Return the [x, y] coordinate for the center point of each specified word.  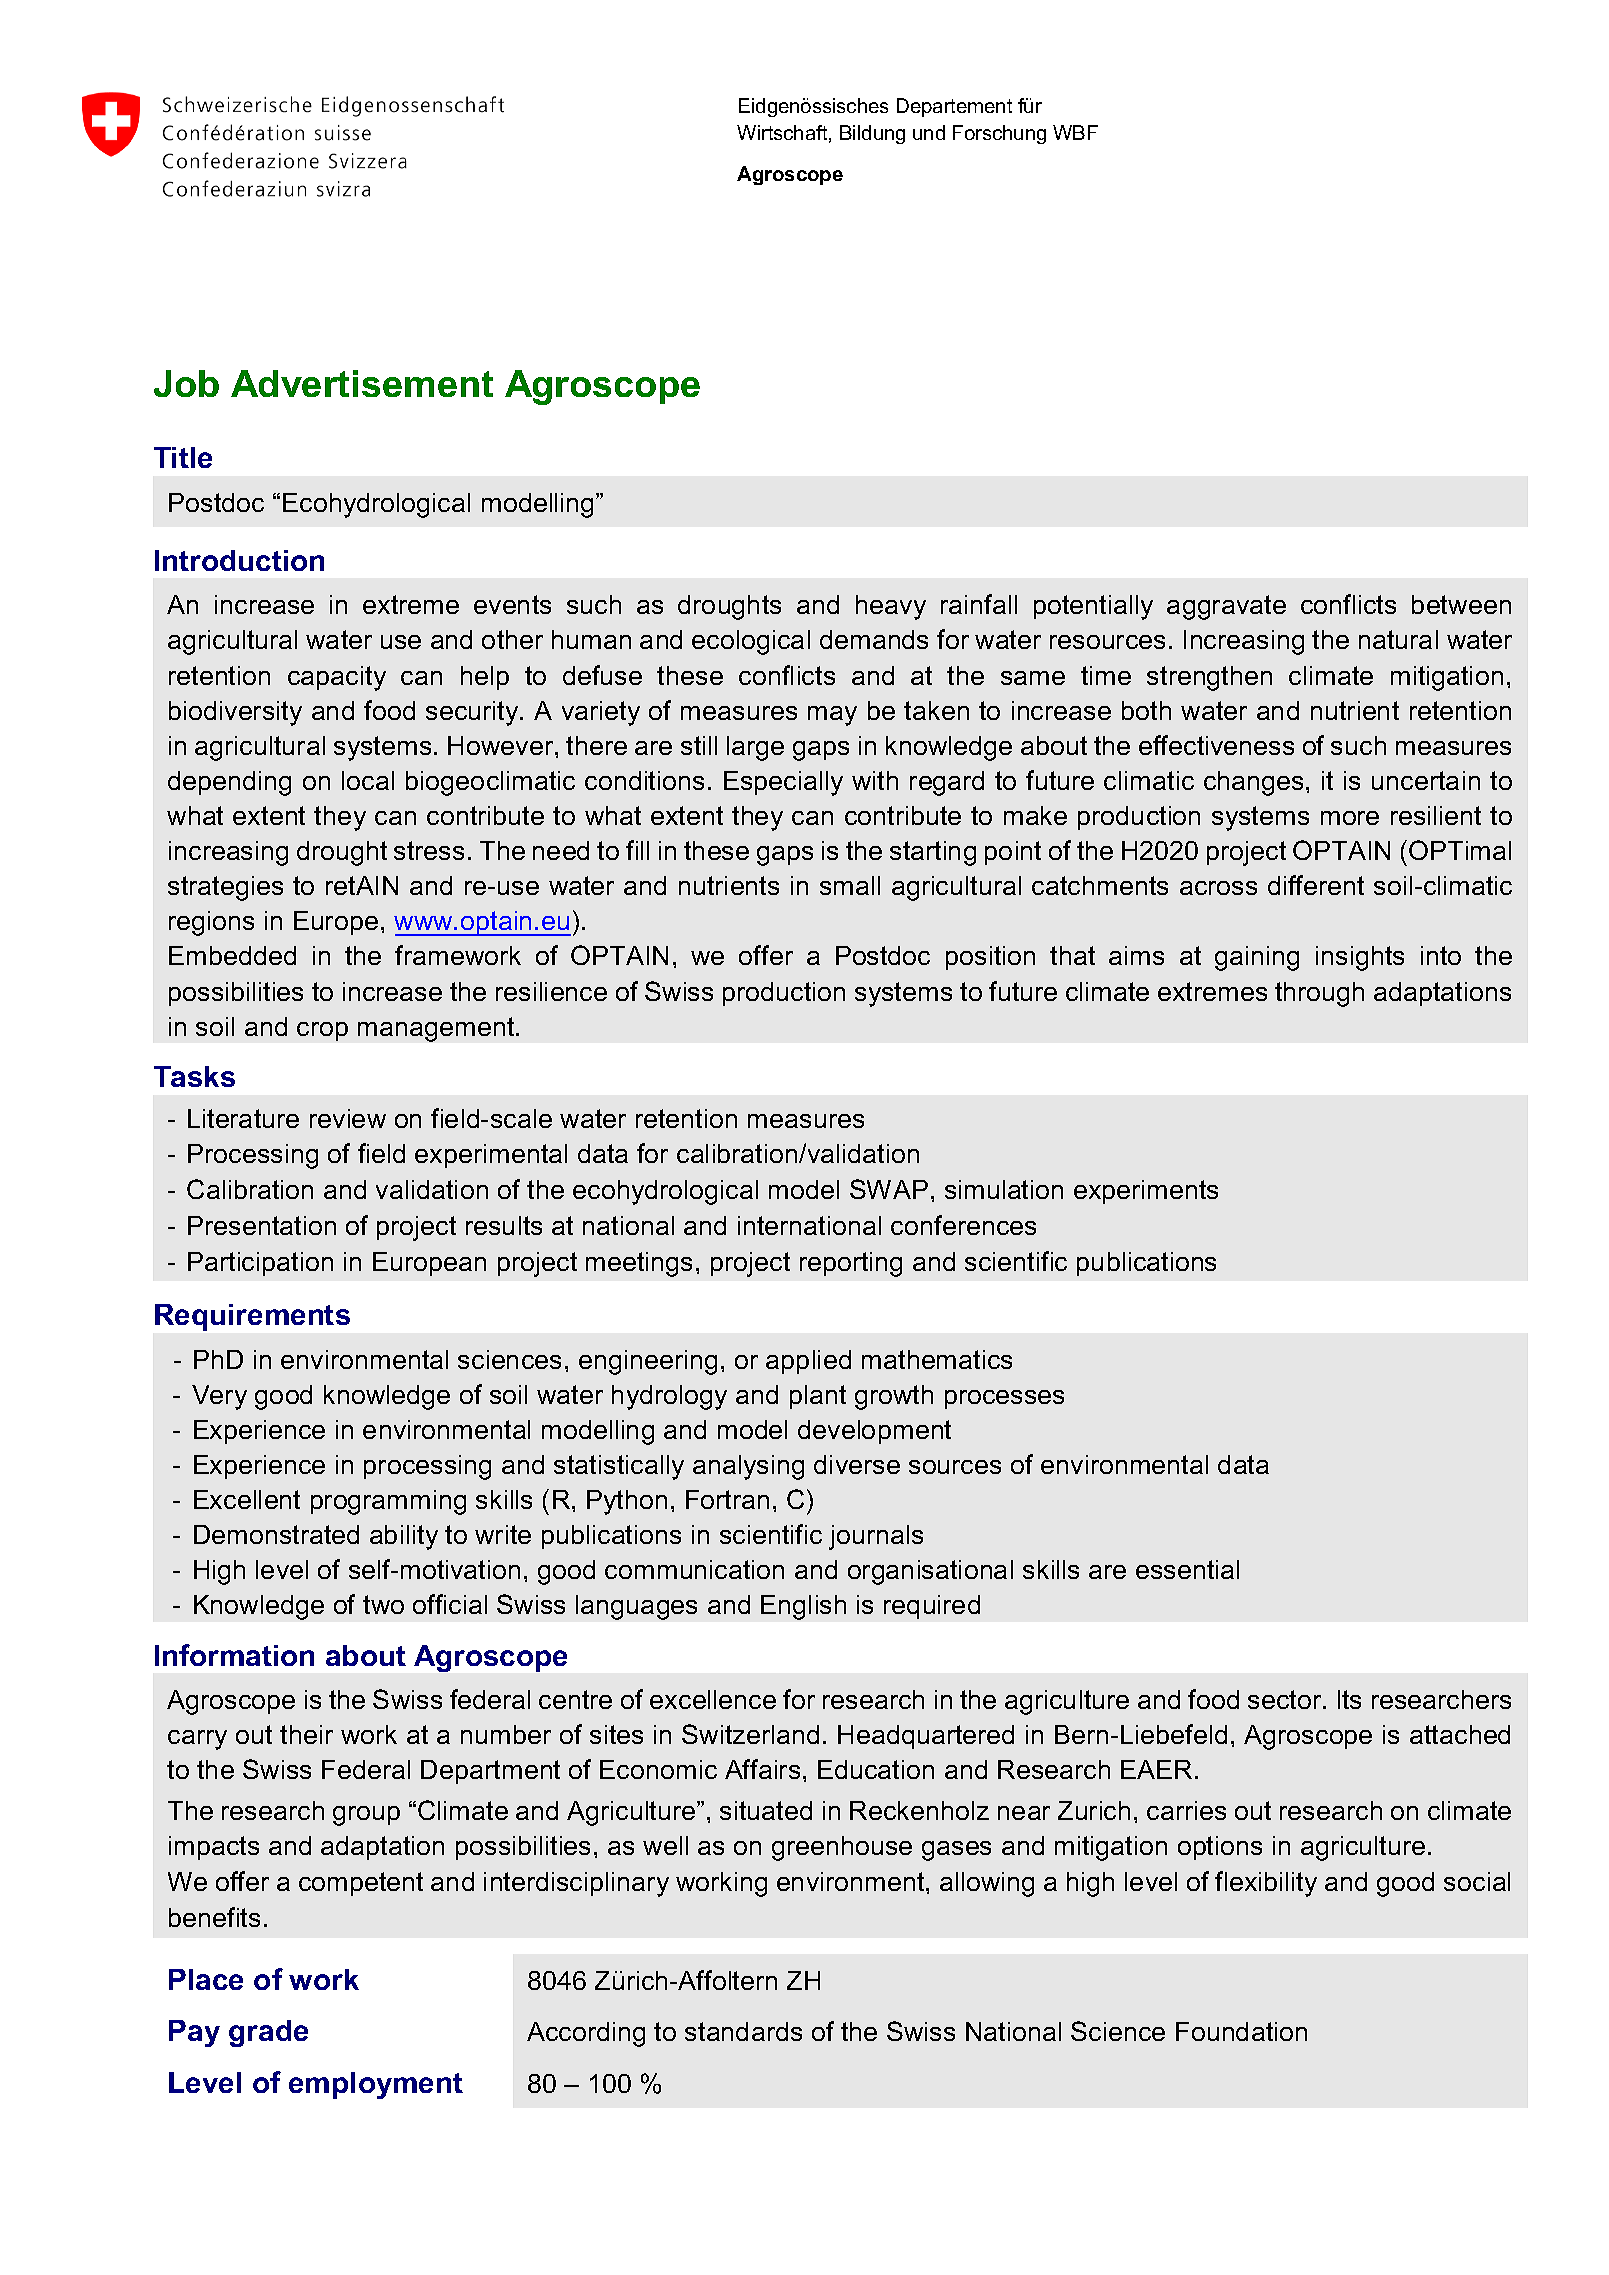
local [368, 780]
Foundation [1241, 2031]
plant [818, 1397]
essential [1187, 1569]
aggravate [1226, 607]
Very [219, 1397]
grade [268, 2033]
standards [743, 2031]
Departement [954, 107]
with [875, 780]
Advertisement [362, 383]
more [1350, 818]
